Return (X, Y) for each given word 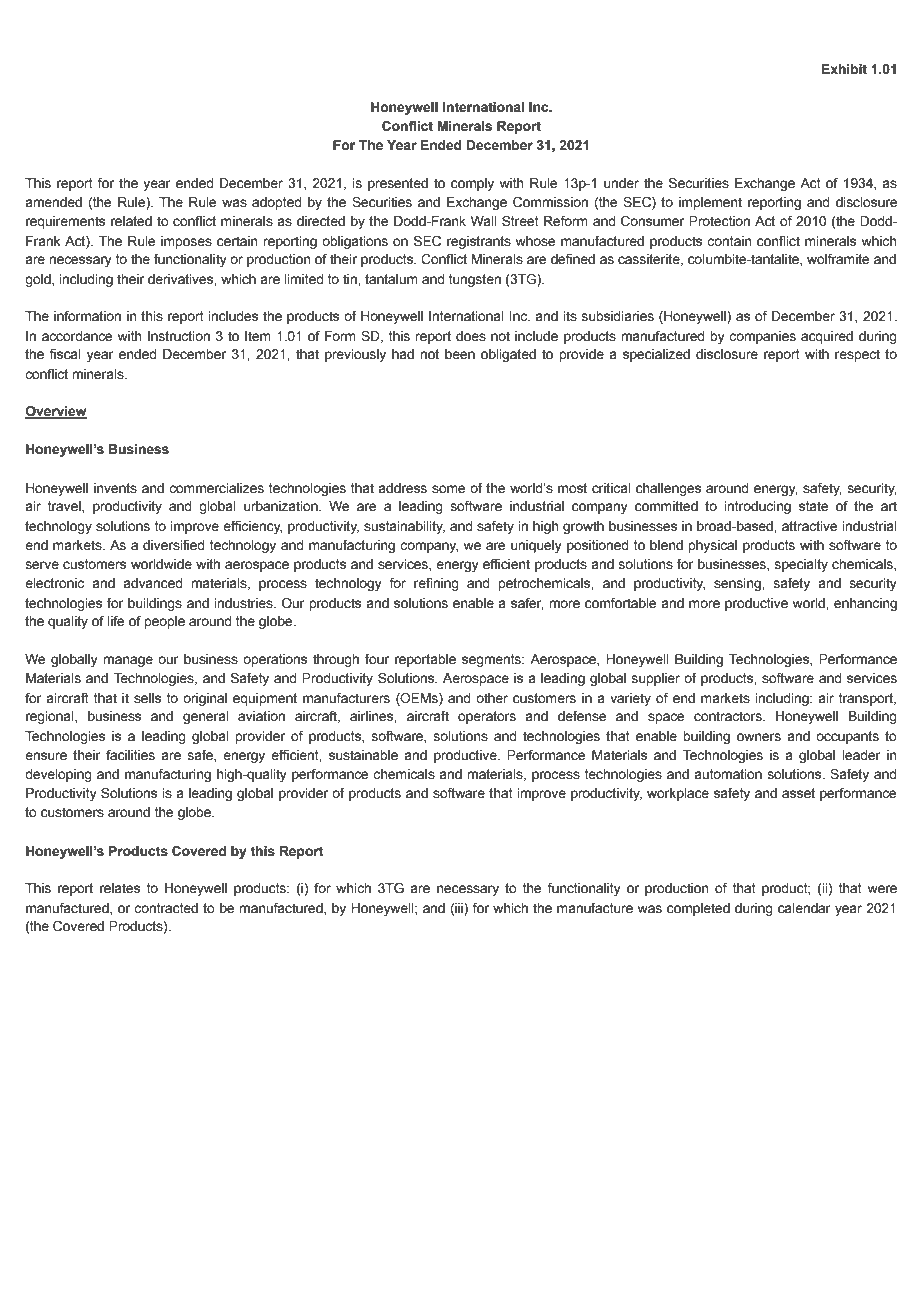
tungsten (475, 280)
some (448, 489)
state (813, 506)
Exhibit (844, 69)
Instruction (179, 336)
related (131, 221)
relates (120, 888)
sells (147, 698)
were (882, 889)
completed (698, 909)
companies (762, 337)
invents (115, 488)
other (492, 698)
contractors (729, 716)
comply (472, 184)
